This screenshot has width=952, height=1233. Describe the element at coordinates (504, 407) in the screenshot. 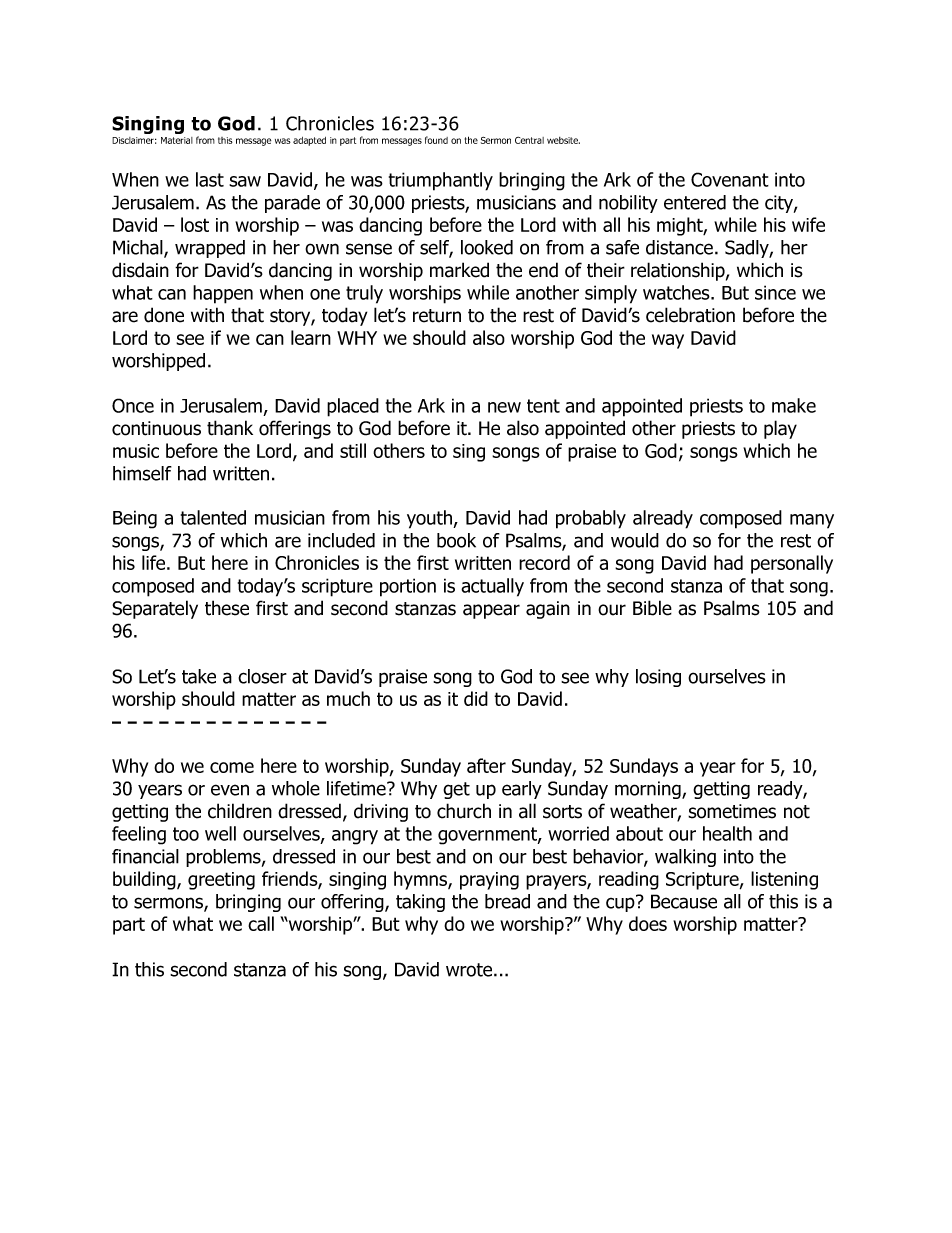

I see `new` at that location.
